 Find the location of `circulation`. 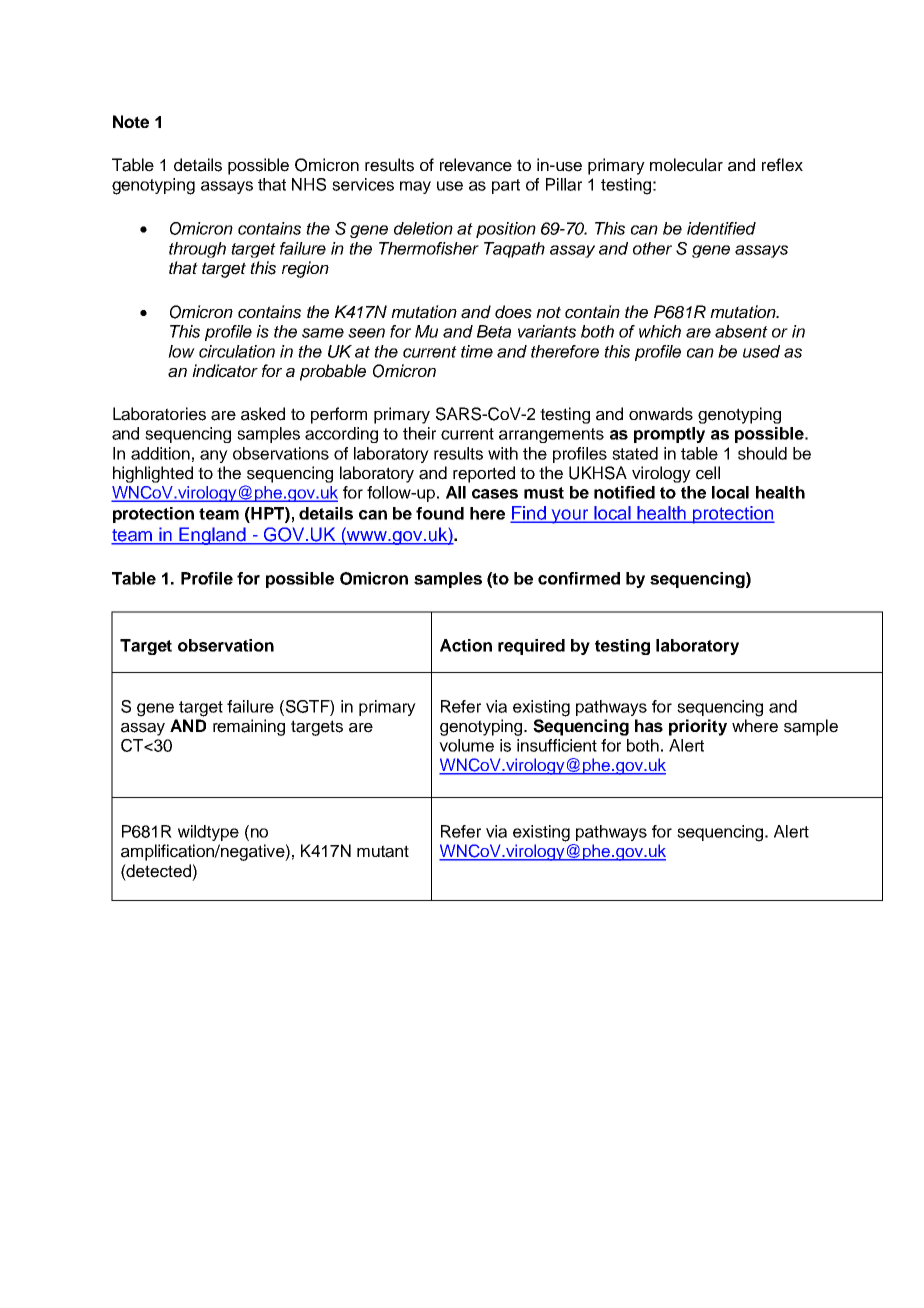

circulation is located at coordinates (237, 351).
